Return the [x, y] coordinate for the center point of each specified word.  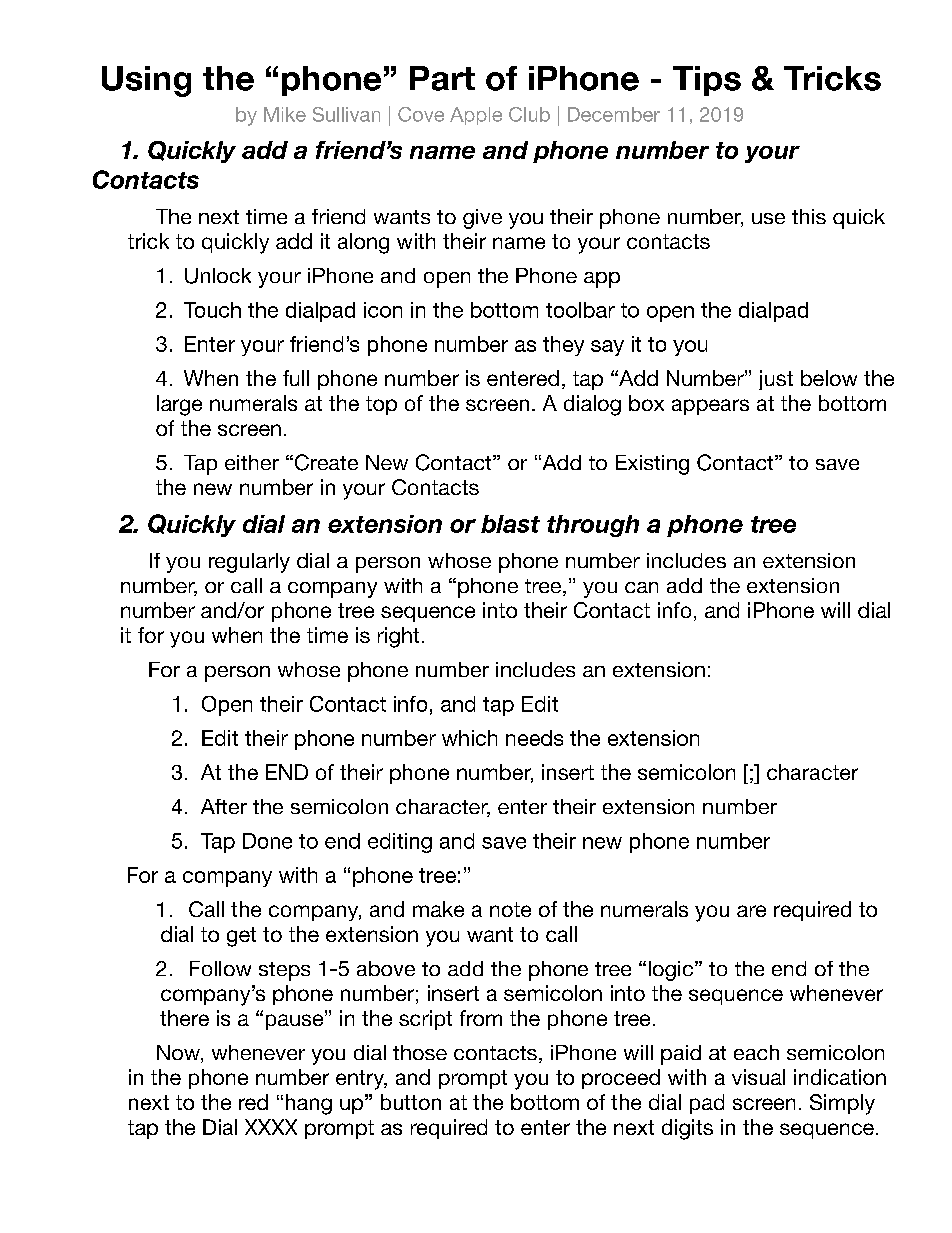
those [420, 1052]
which [469, 738]
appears [710, 407]
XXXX [271, 1127]
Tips [707, 81]
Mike [285, 114]
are [751, 911]
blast [510, 524]
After [224, 806]
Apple [476, 116]
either [252, 462]
